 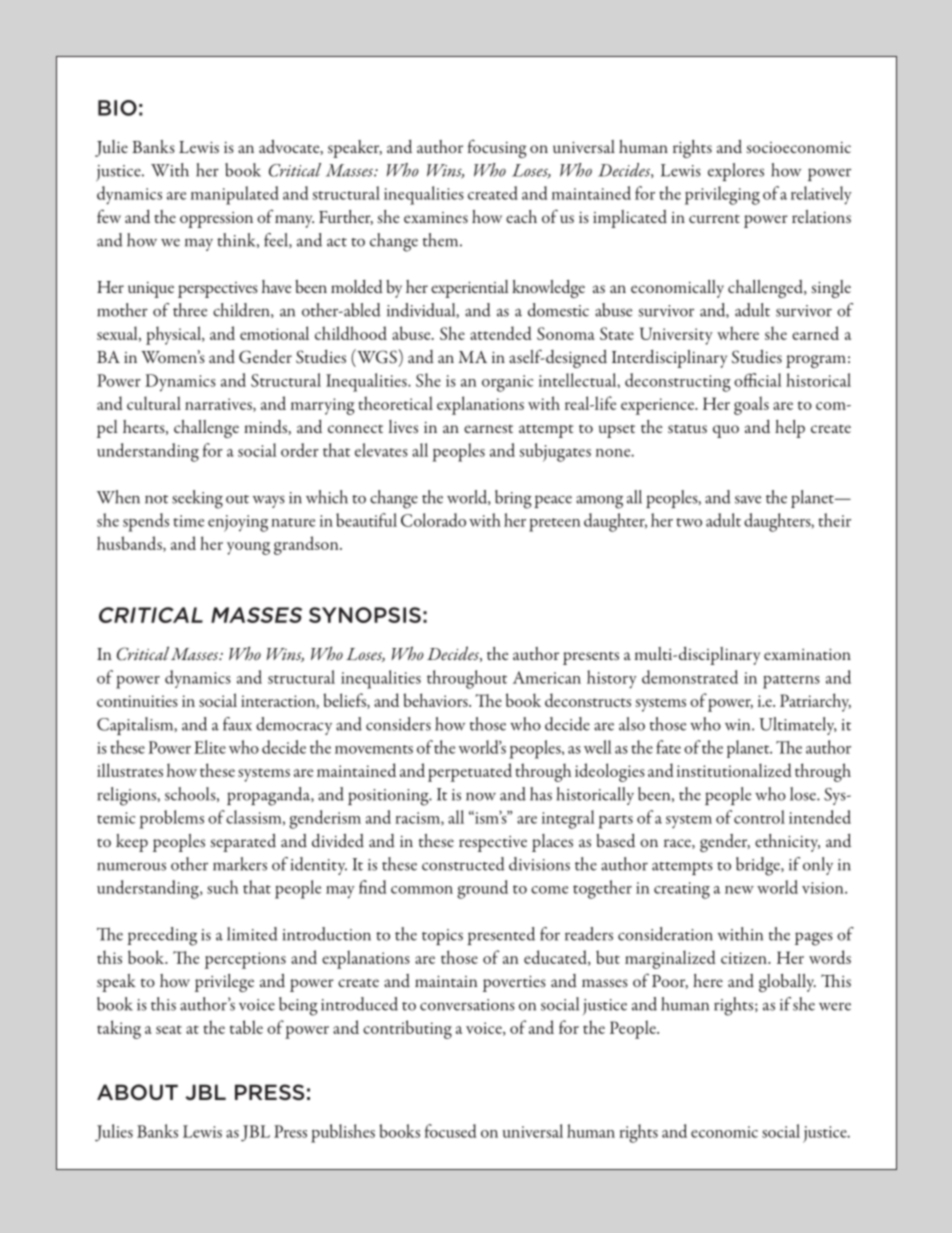 I want to click on faux, so click(x=237, y=724).
